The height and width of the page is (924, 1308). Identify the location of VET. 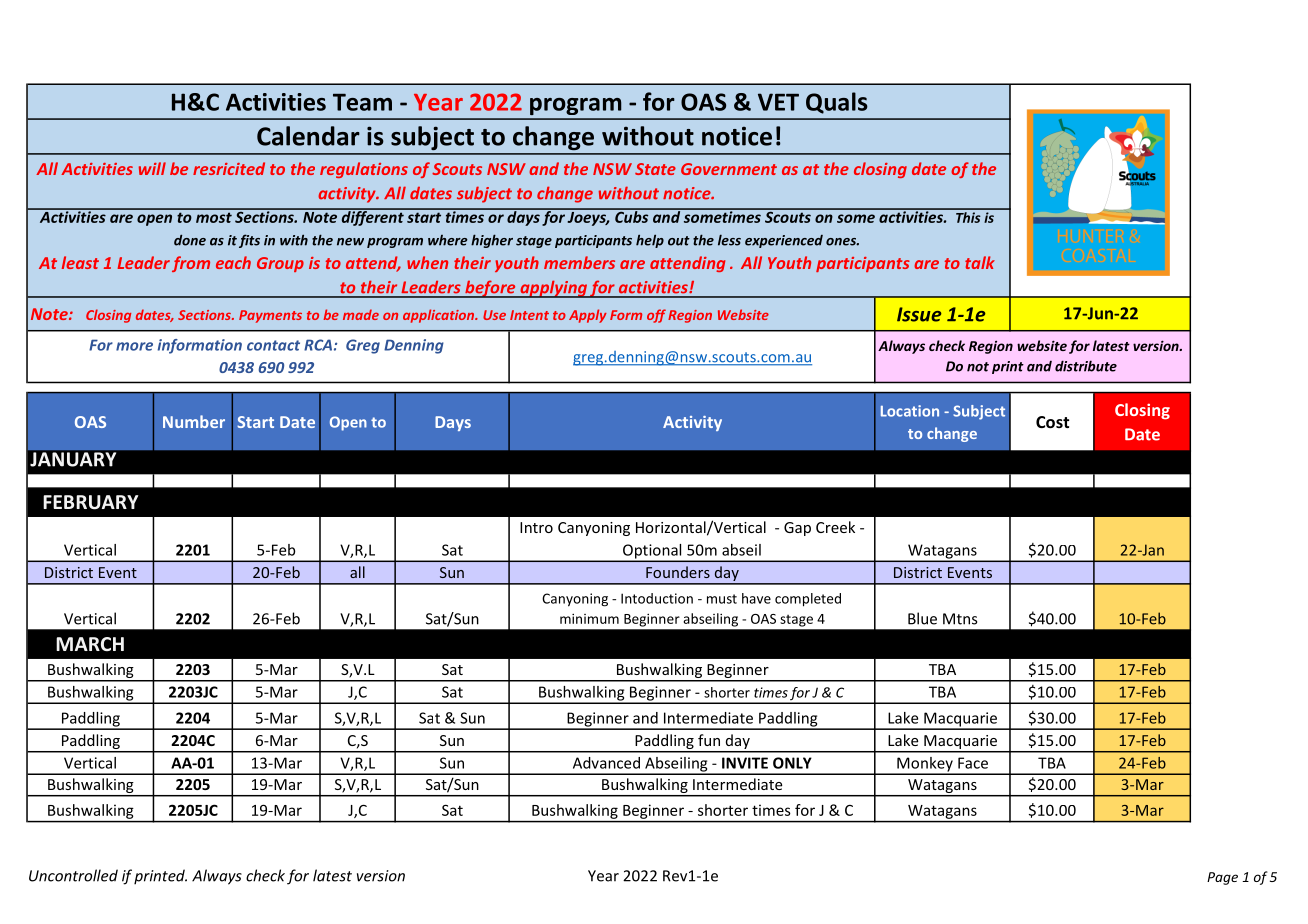
(778, 102).
